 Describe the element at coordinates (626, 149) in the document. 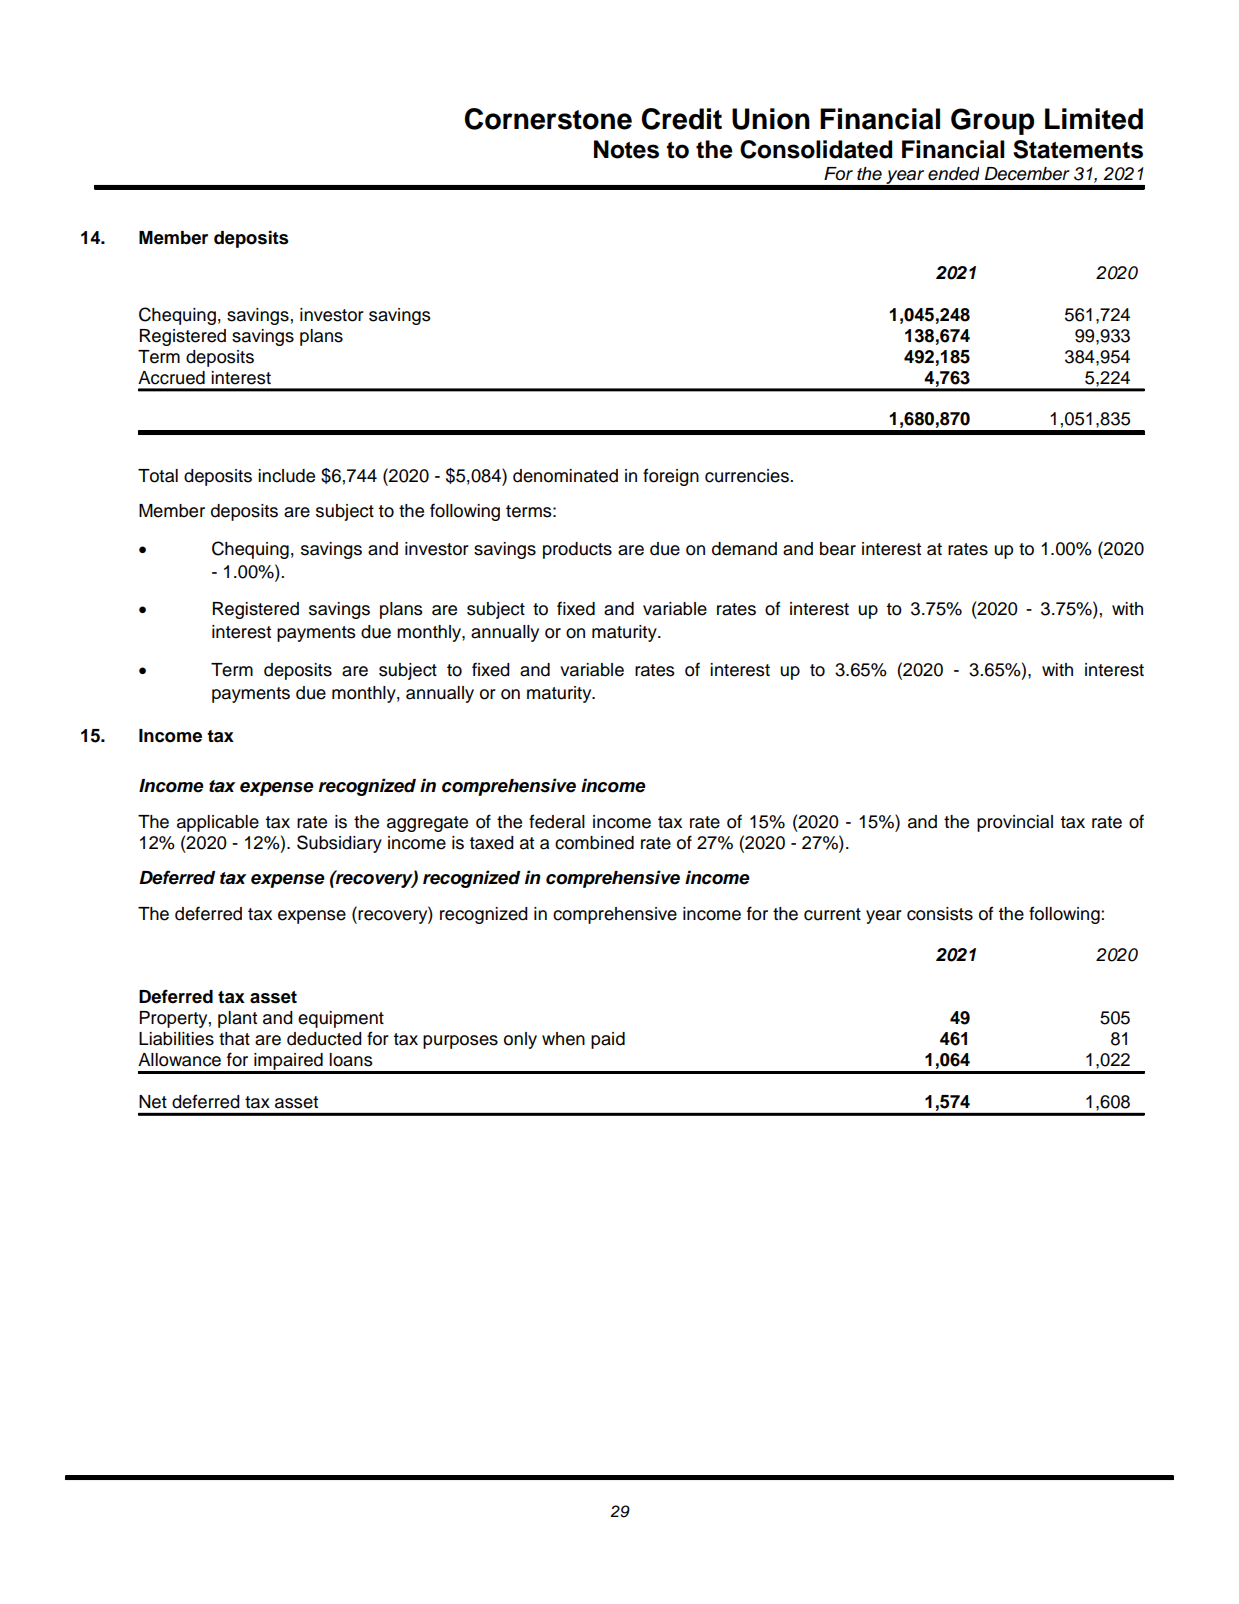

I see `Notes` at that location.
